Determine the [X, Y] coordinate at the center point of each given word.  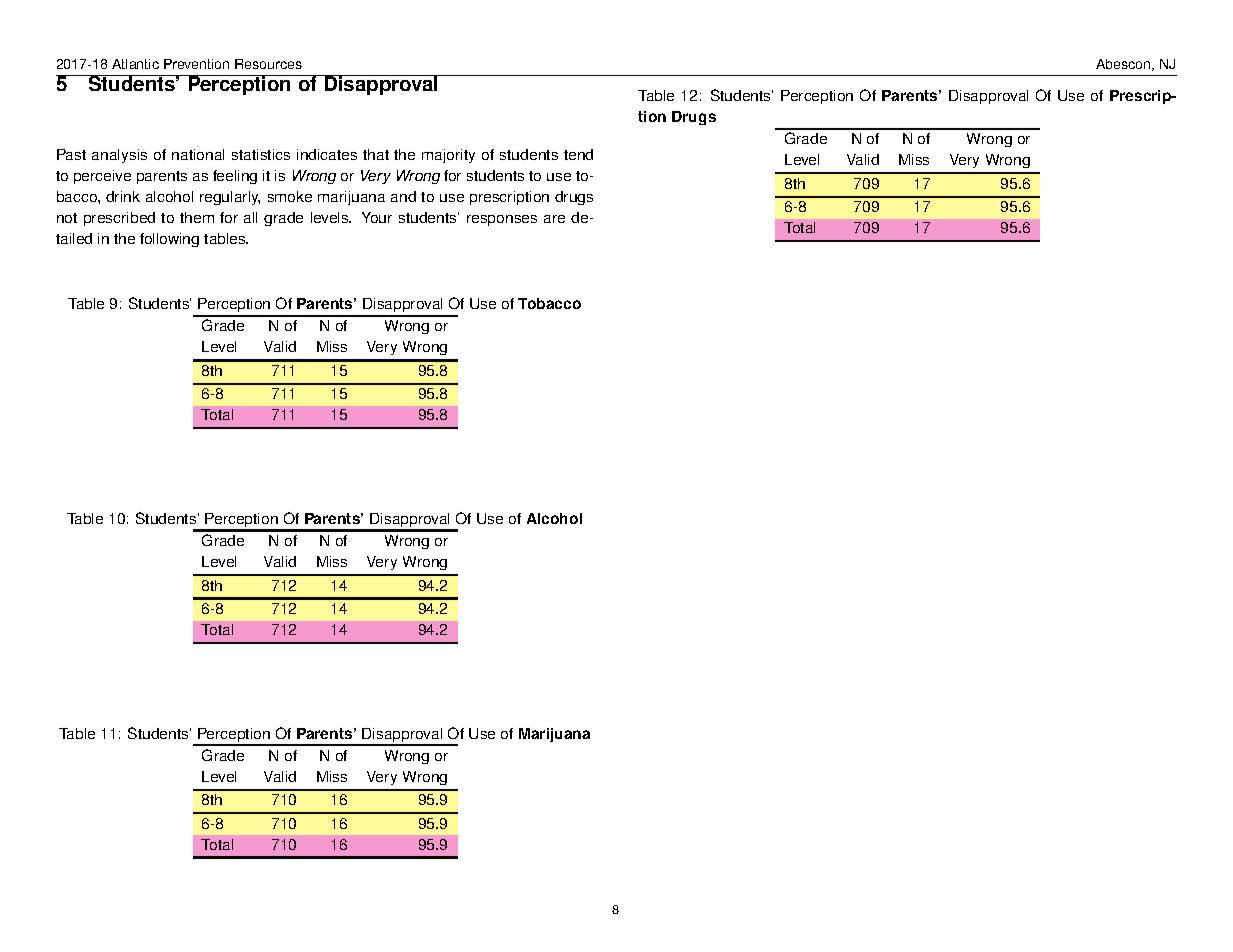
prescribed [119, 219]
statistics [261, 154]
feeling [235, 177]
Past [71, 154]
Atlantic [135, 64]
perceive [102, 177]
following [169, 240]
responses [502, 220]
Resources [268, 64]
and [403, 196]
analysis [119, 156]
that [376, 154]
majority [448, 156]
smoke [290, 196]
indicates [327, 154]
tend [578, 154]
